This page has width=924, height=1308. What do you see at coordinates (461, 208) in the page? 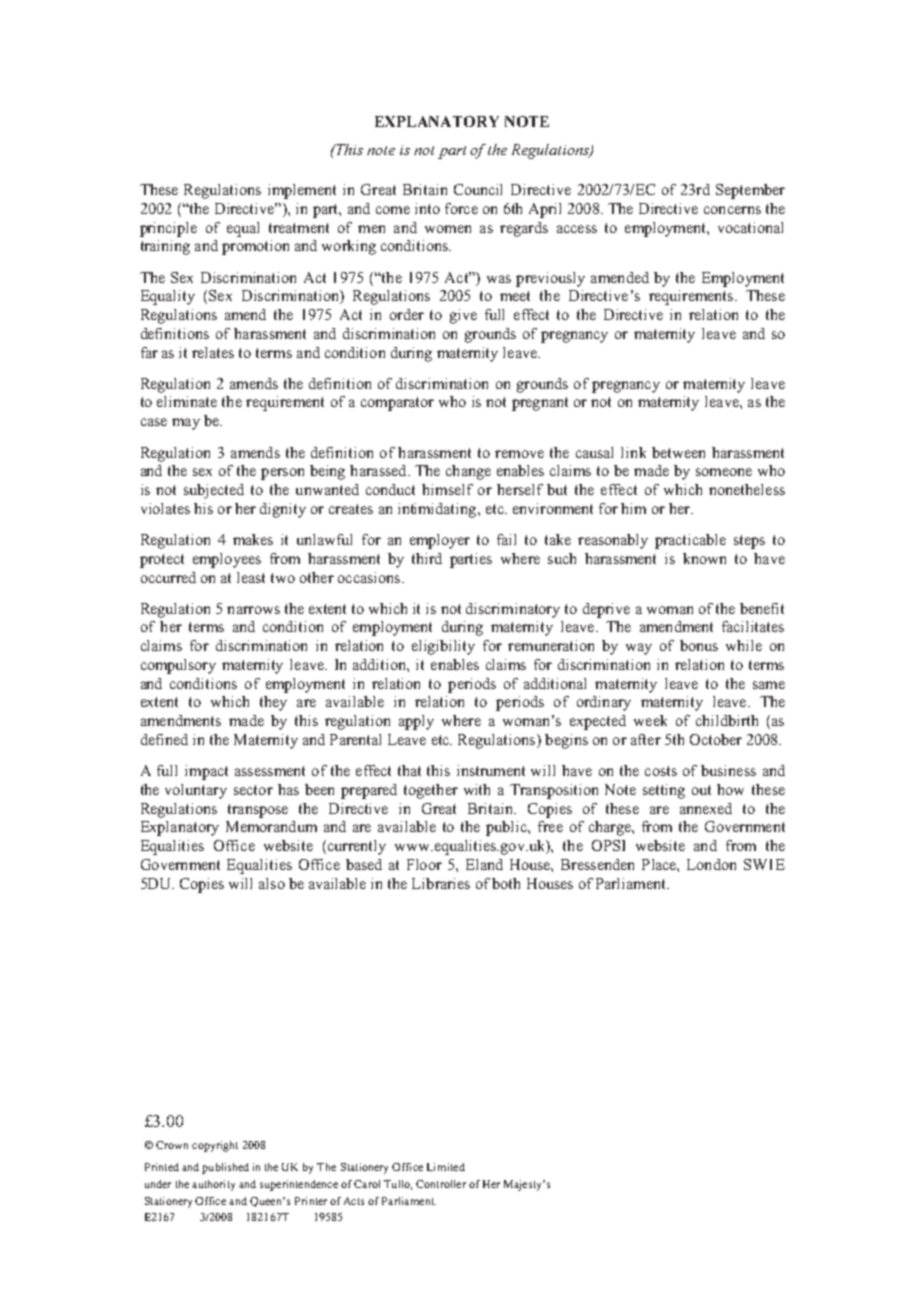
I see `force` at bounding box center [461, 208].
